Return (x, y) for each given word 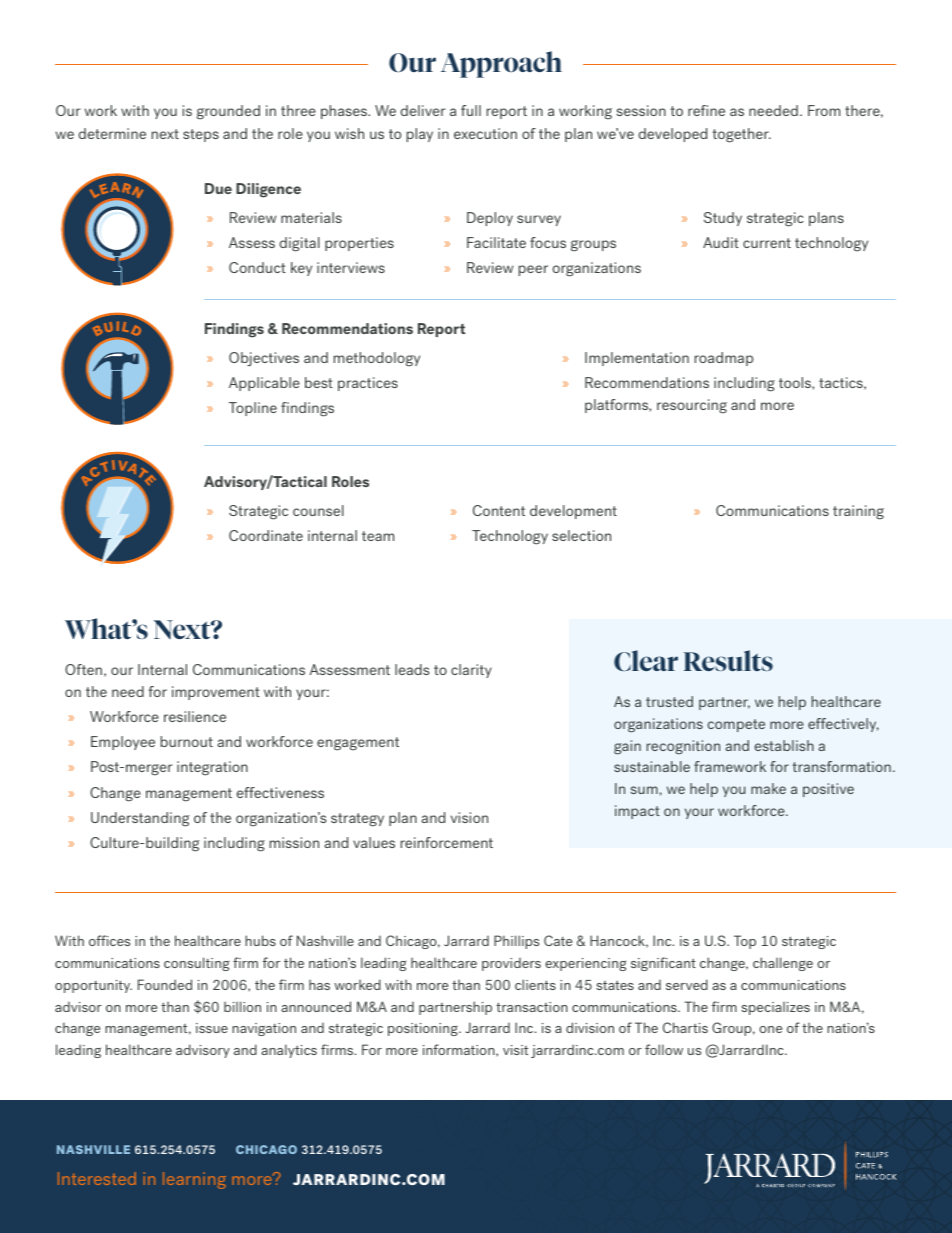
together (741, 135)
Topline (253, 409)
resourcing (692, 406)
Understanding (140, 819)
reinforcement (447, 842)
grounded (228, 112)
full (471, 110)
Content (499, 510)
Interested (97, 1178)
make (768, 788)
